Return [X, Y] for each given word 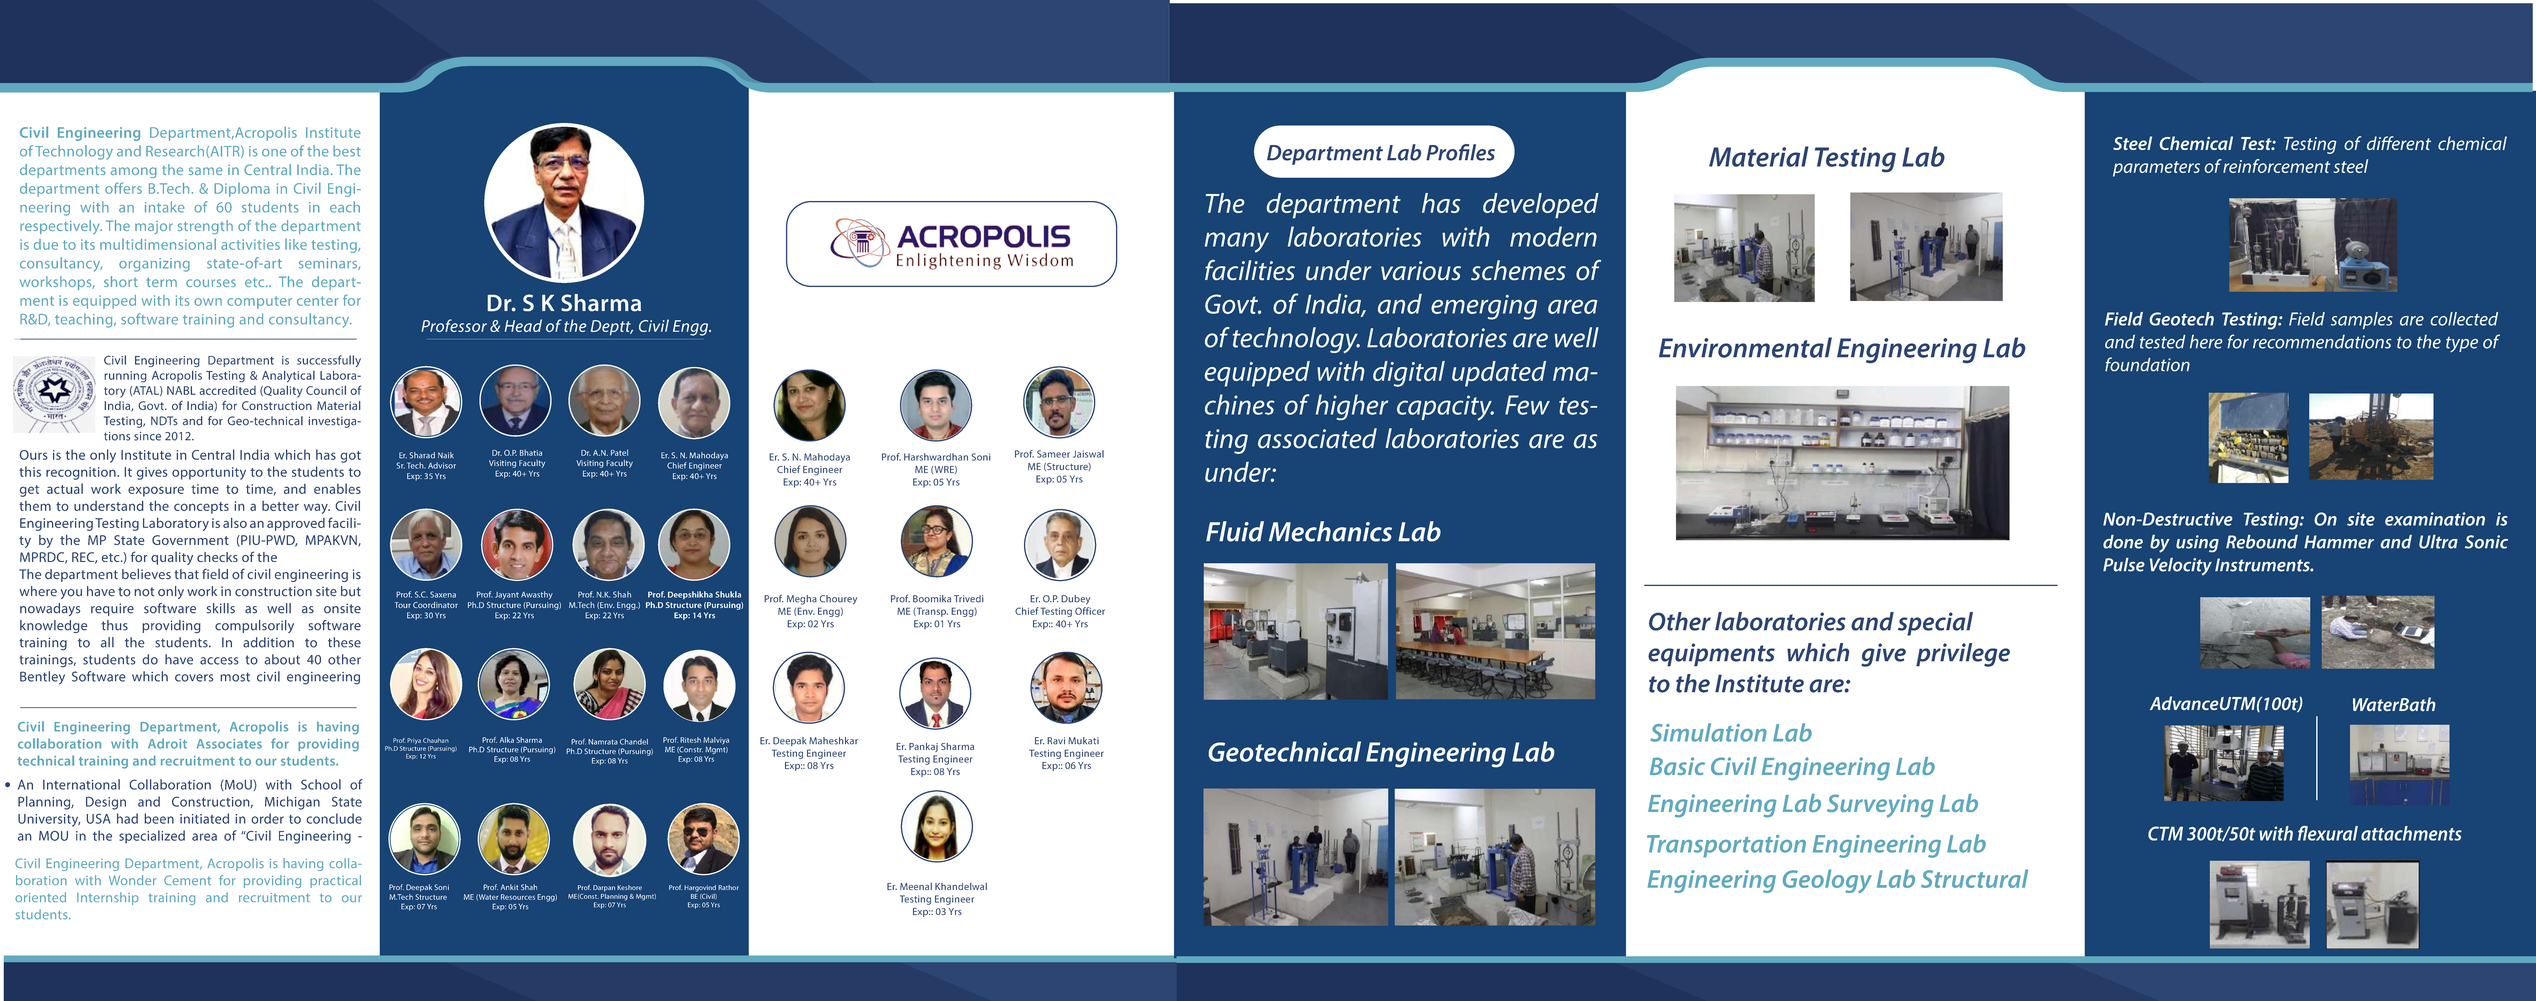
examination [2435, 519]
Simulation [1709, 732]
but [351, 591]
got [350, 457]
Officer [1090, 611]
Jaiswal [1088, 454]
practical [335, 881]
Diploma [242, 190]
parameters [2156, 169]
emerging [1484, 307]
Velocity [2181, 567]
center [318, 301]
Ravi [1056, 741]
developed [1541, 205]
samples [2362, 320]
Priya [414, 741]
